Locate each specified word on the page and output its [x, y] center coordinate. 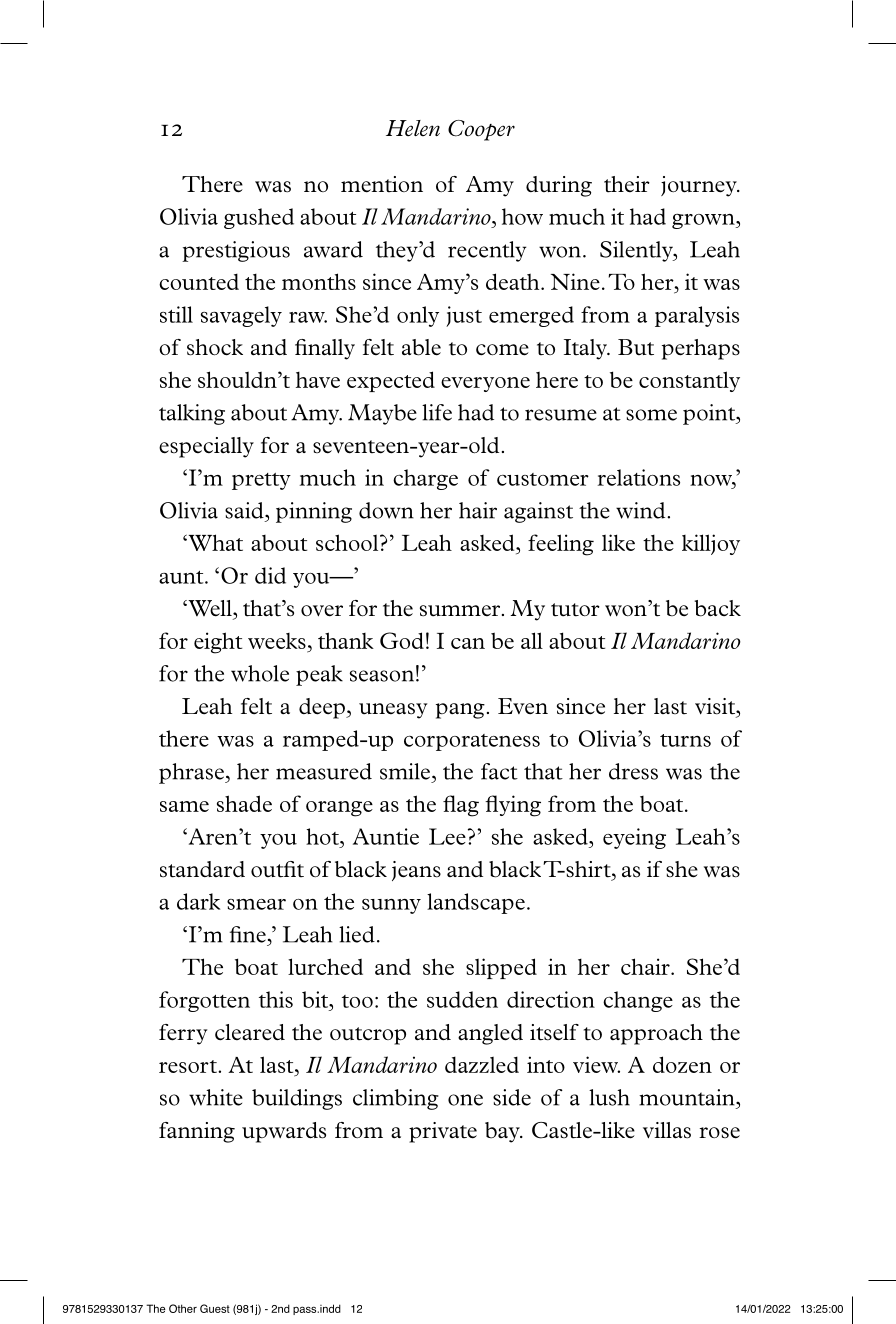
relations [639, 477]
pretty [261, 481]
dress [633, 771]
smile [405, 771]
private [443, 1132]
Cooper [481, 130]
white [216, 1097]
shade [244, 803]
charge [425, 479]
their [627, 184]
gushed [259, 218]
